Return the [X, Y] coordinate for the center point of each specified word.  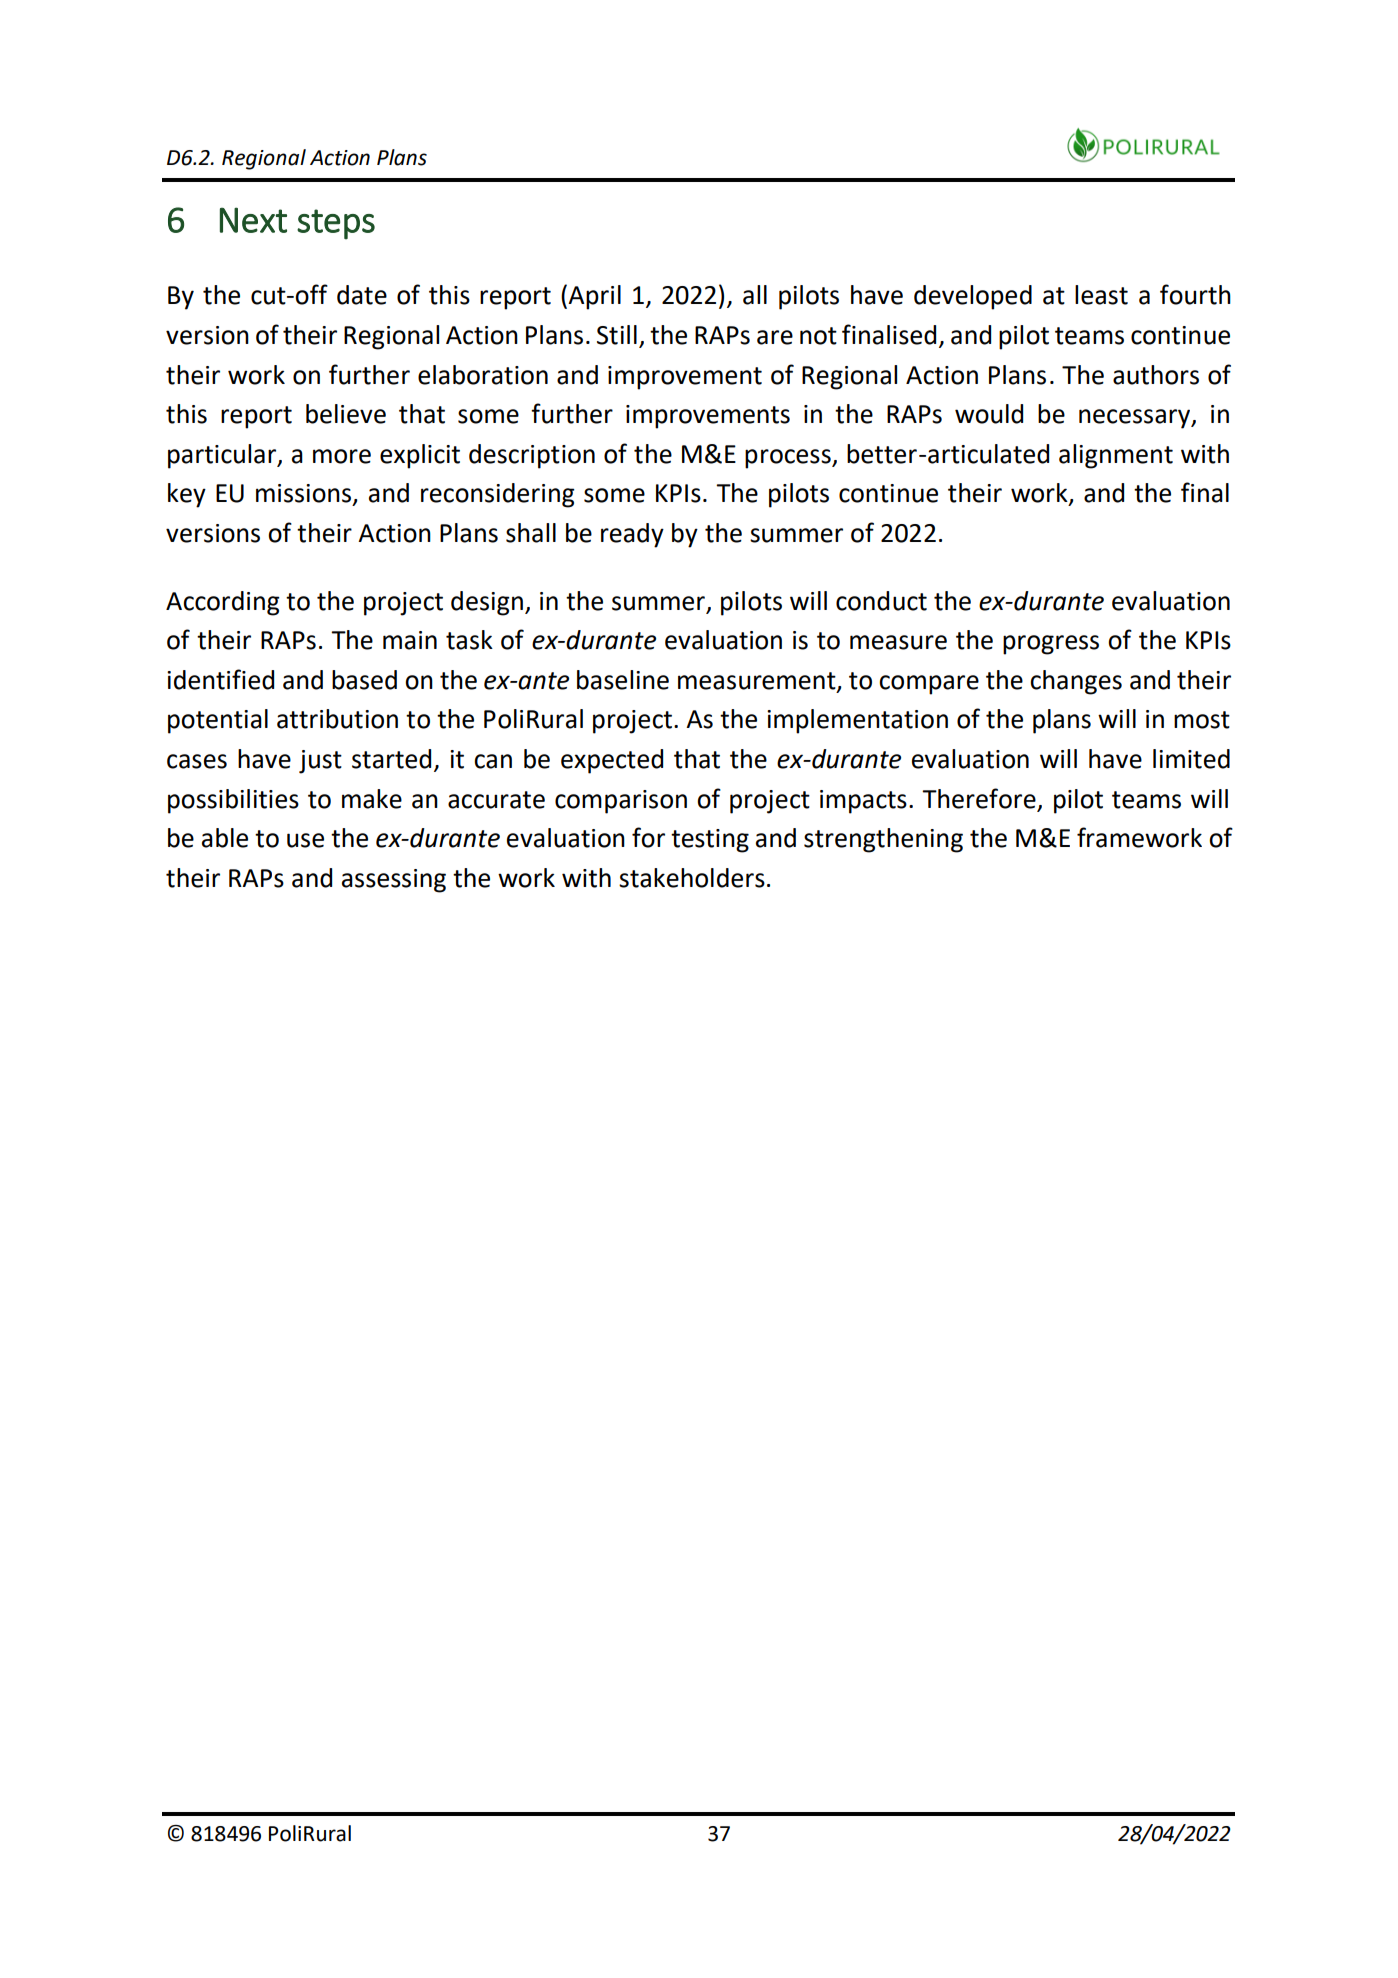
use [305, 840]
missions [305, 494]
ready [632, 535]
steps [336, 224]
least [1101, 295]
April [594, 297]
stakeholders [692, 878]
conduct [881, 601]
